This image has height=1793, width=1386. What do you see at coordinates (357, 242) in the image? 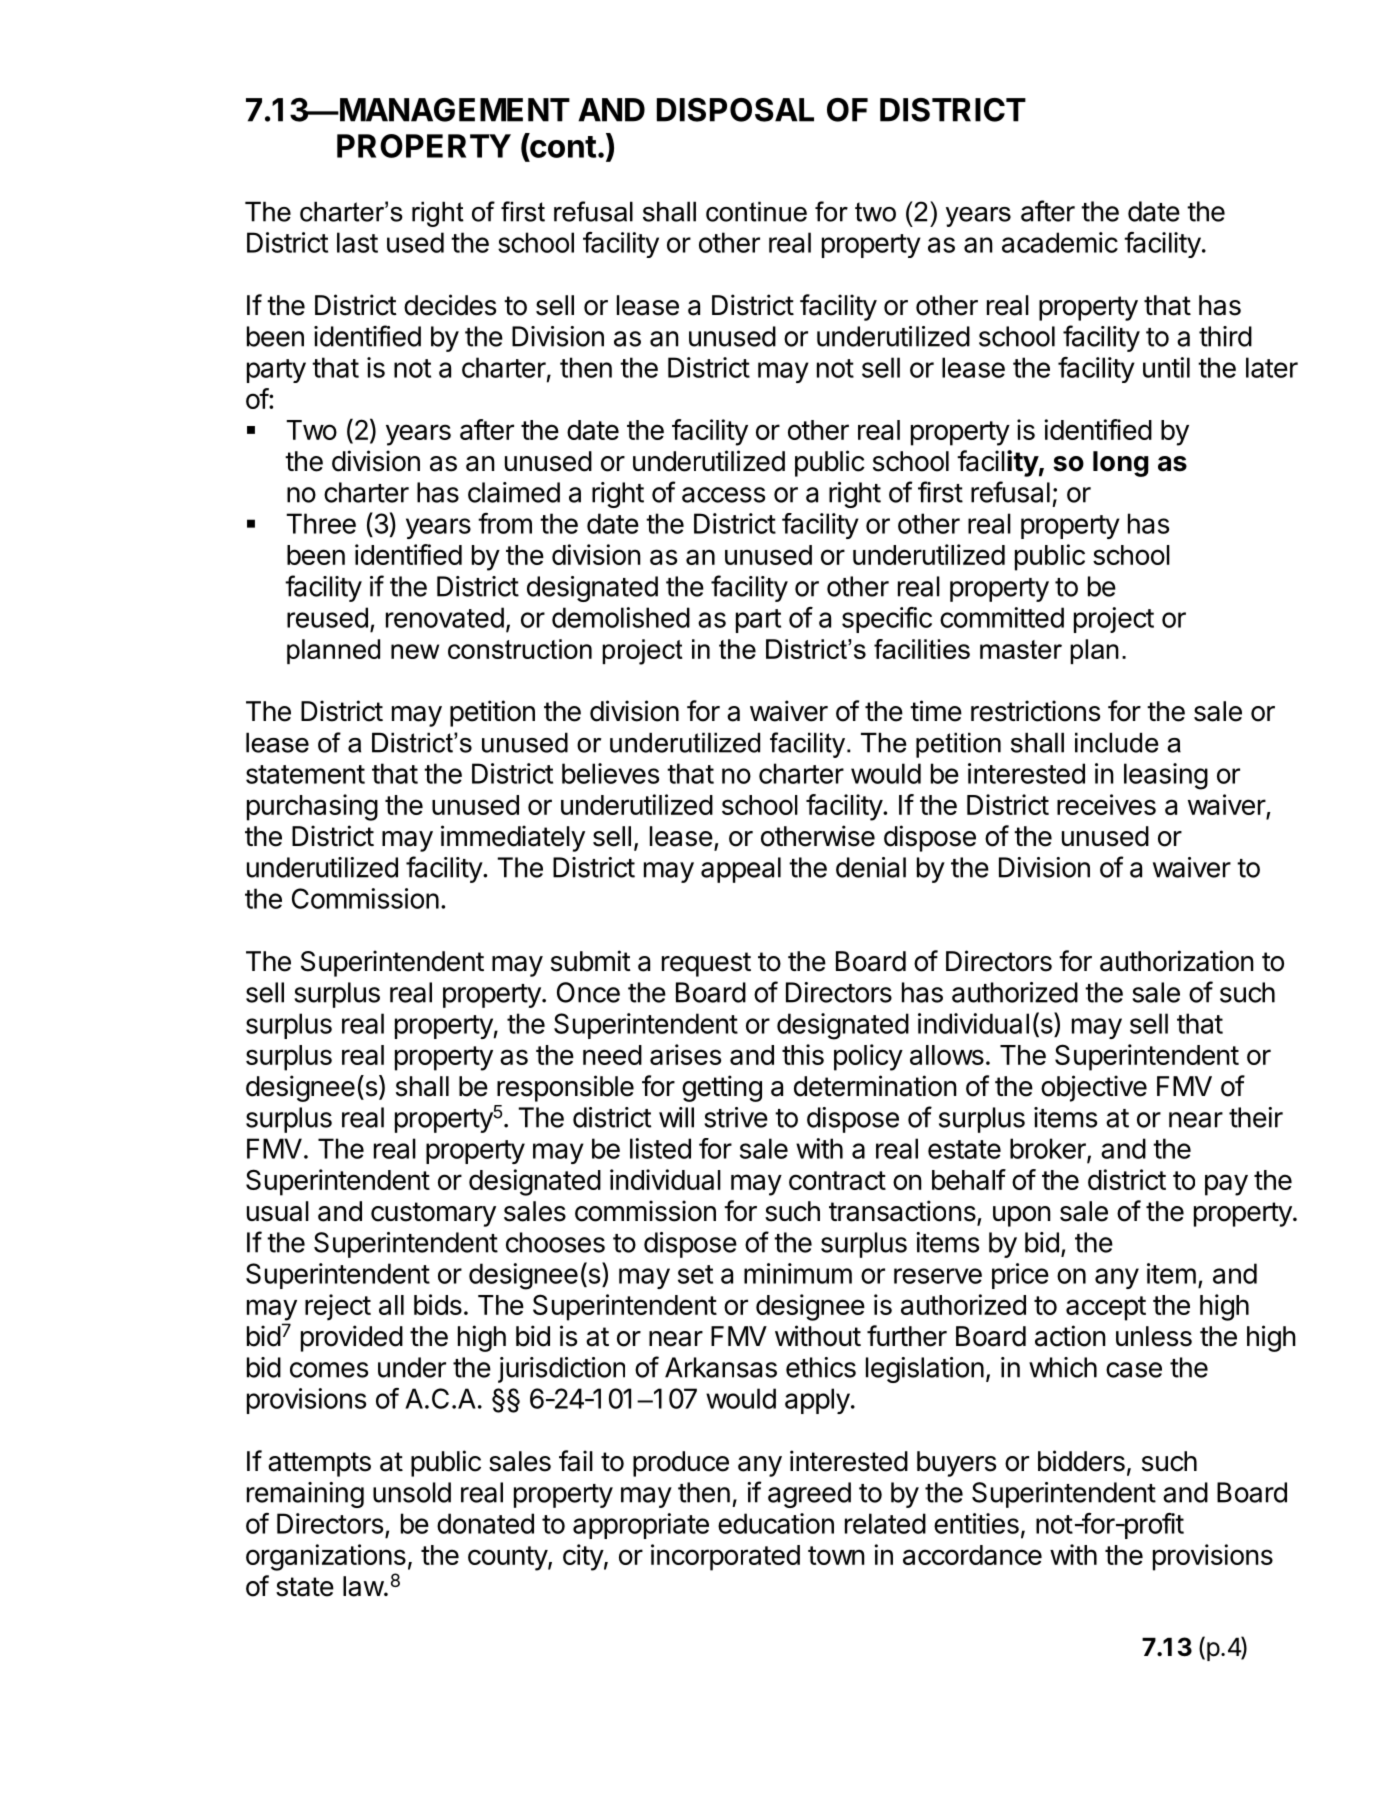
I see `last` at bounding box center [357, 242].
